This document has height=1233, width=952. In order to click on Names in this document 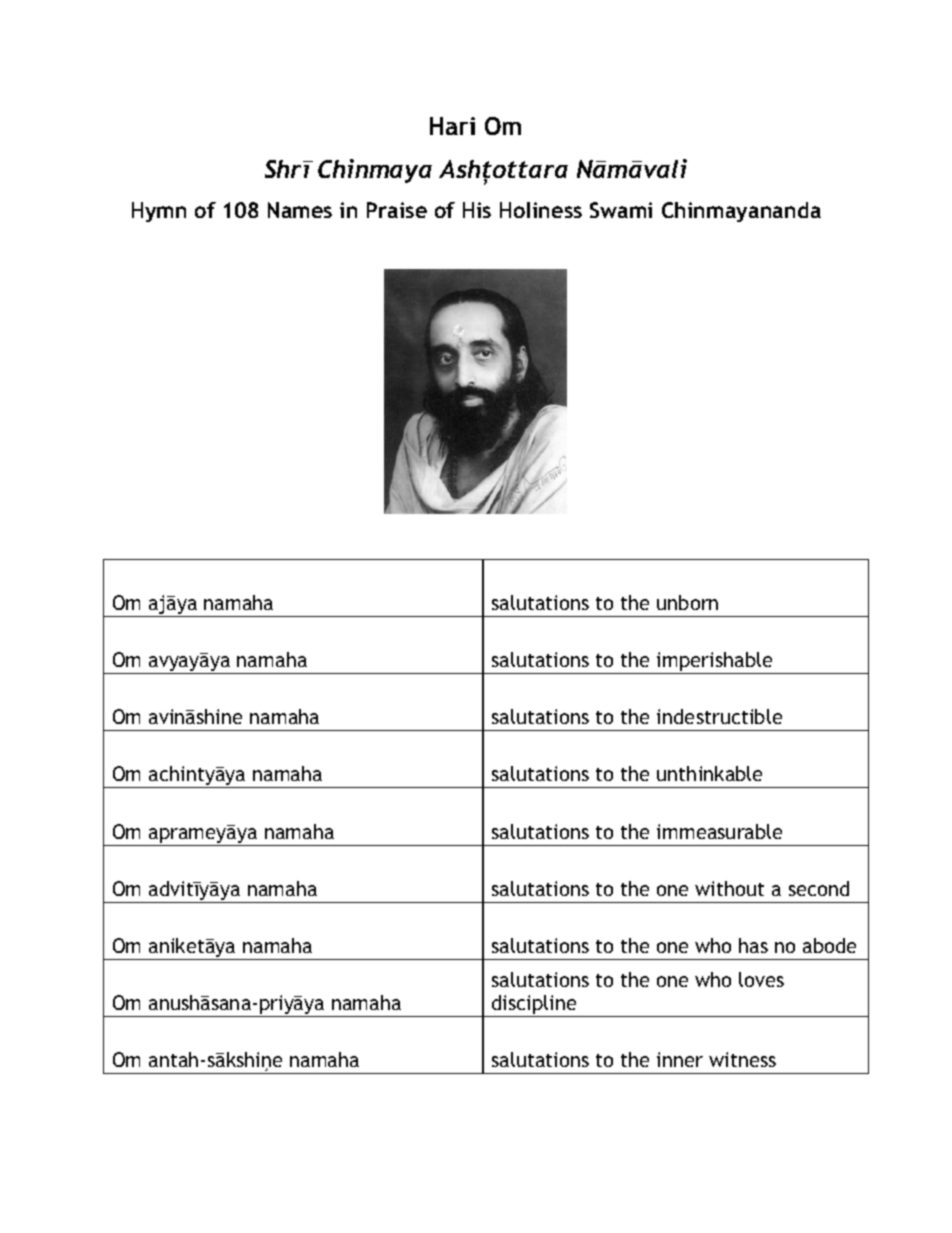, I will do `click(300, 210)`.
